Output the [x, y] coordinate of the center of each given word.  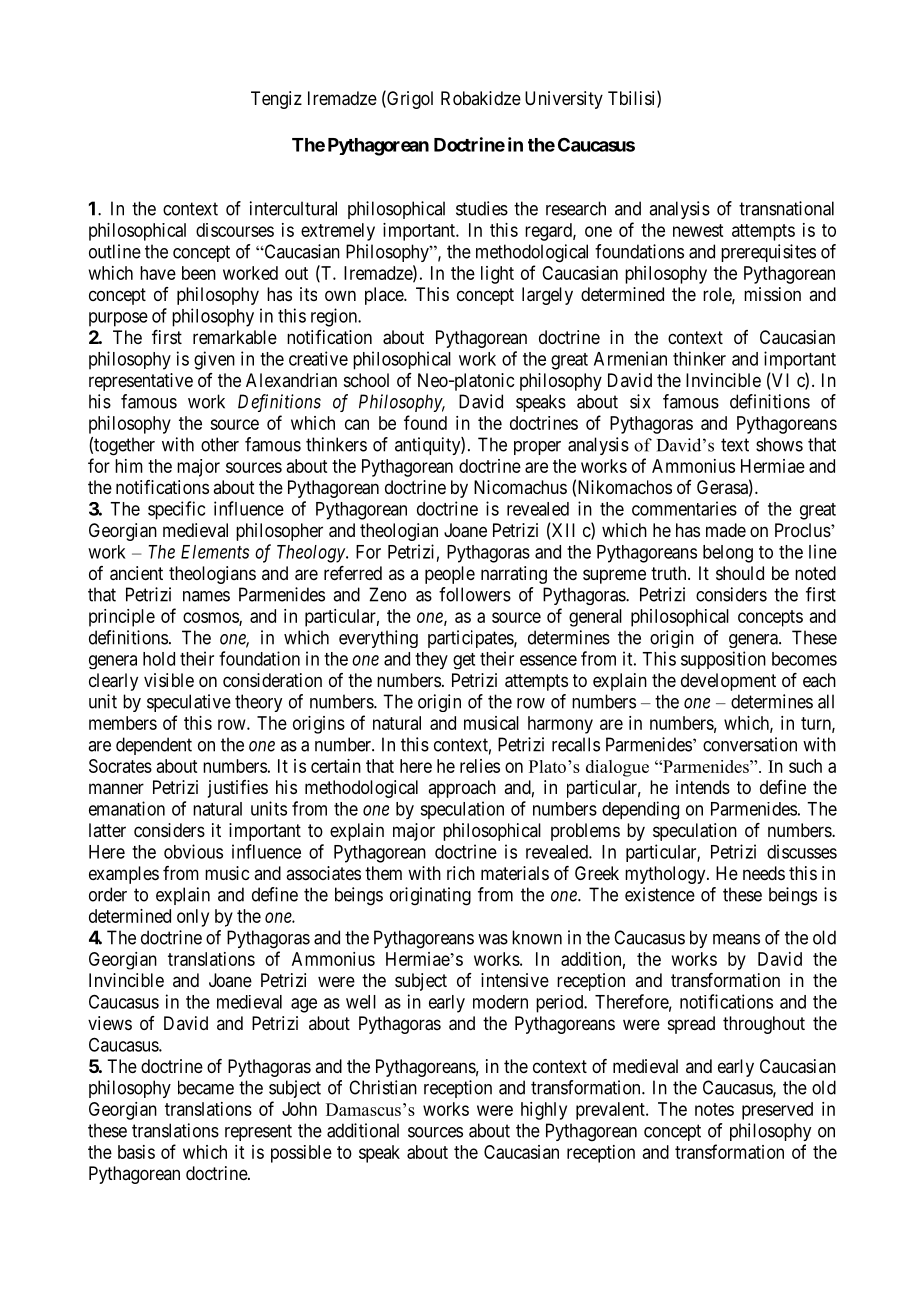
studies [482, 208]
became [206, 1087]
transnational [786, 208]
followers [475, 594]
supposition [723, 660]
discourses [235, 230]
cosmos [211, 618]
